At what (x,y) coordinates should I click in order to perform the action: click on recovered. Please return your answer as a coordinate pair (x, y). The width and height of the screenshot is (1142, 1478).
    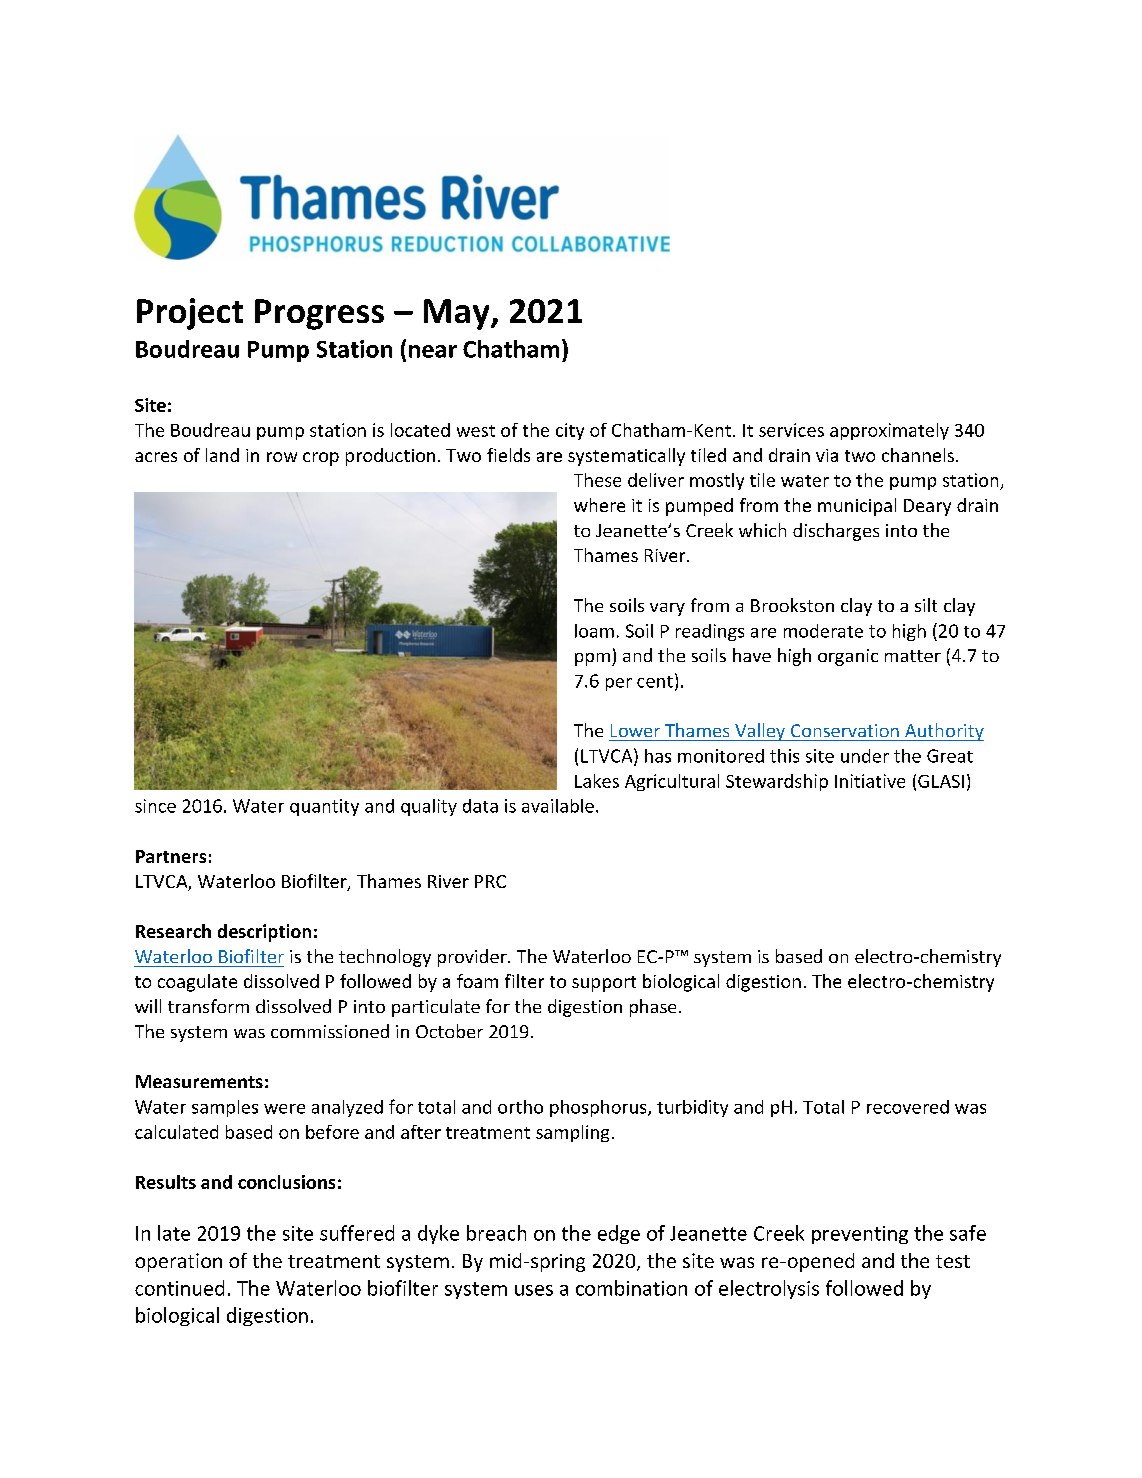
    Looking at the image, I should click on (908, 1107).
